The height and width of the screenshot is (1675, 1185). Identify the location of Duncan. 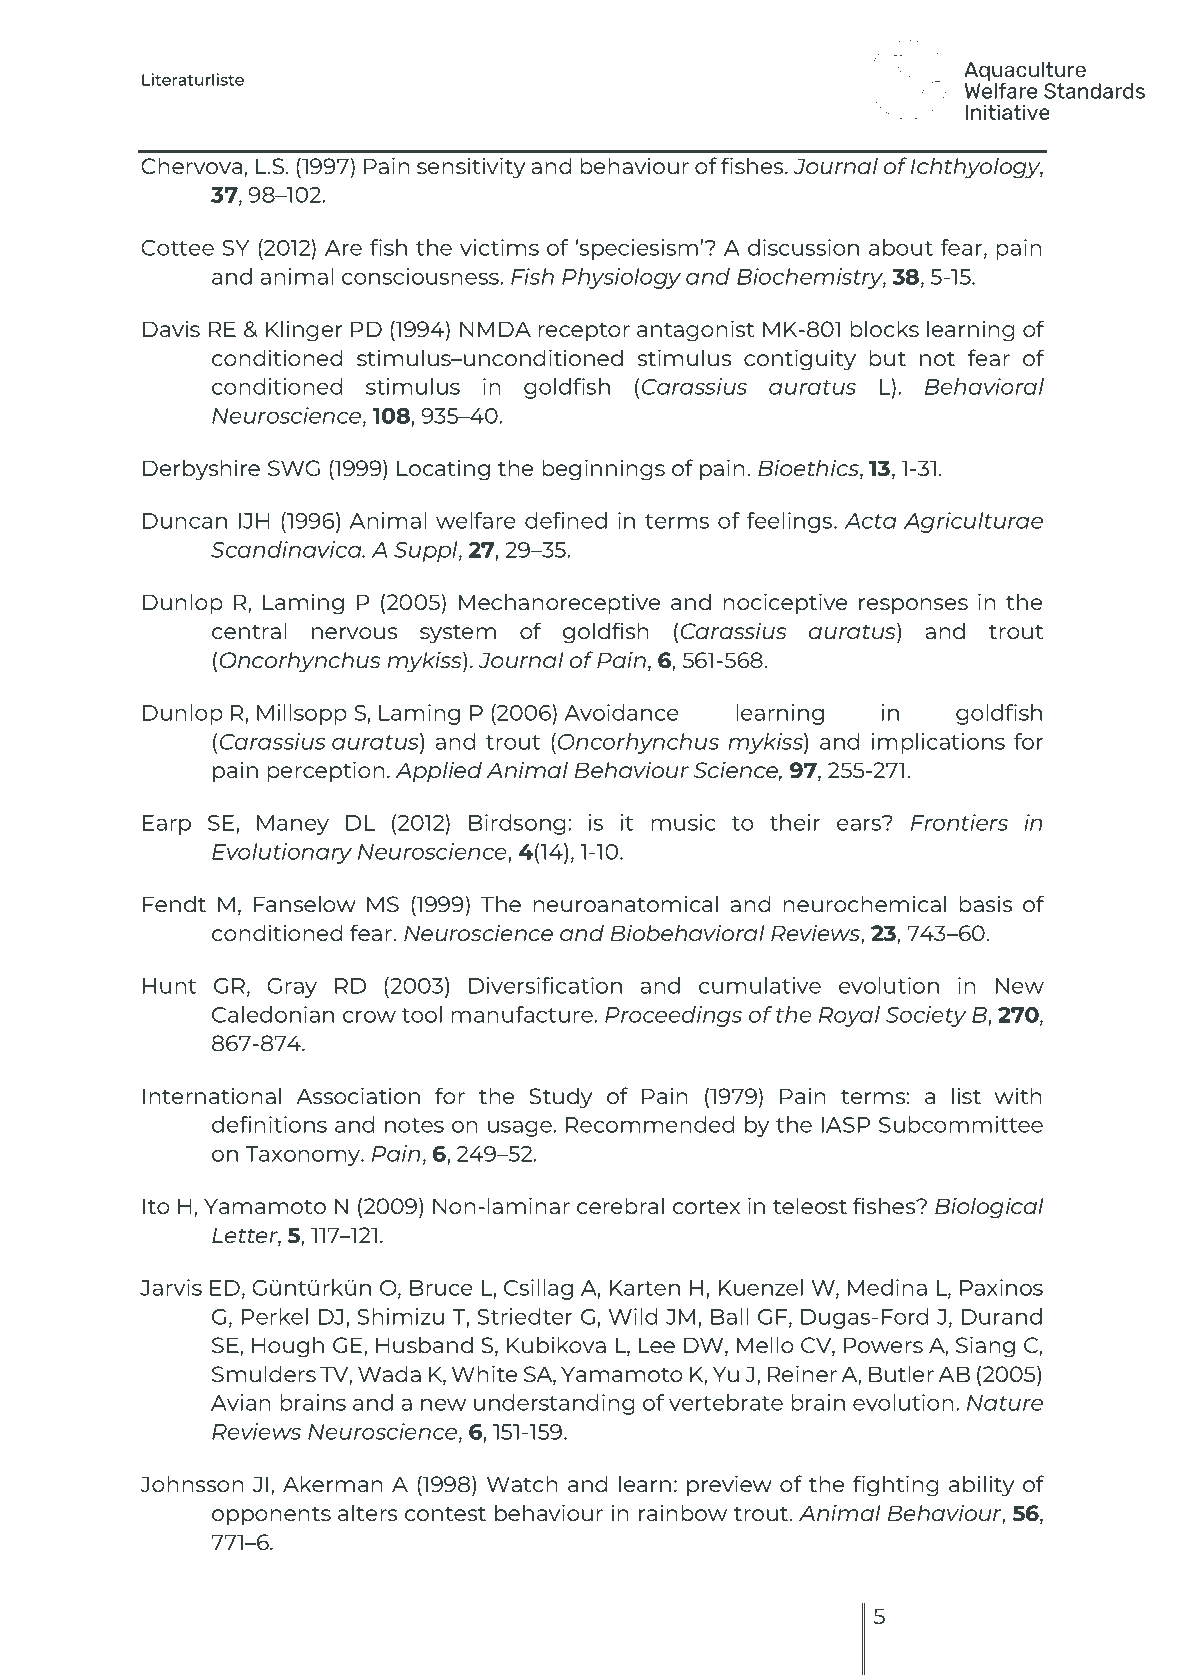
(185, 521).
